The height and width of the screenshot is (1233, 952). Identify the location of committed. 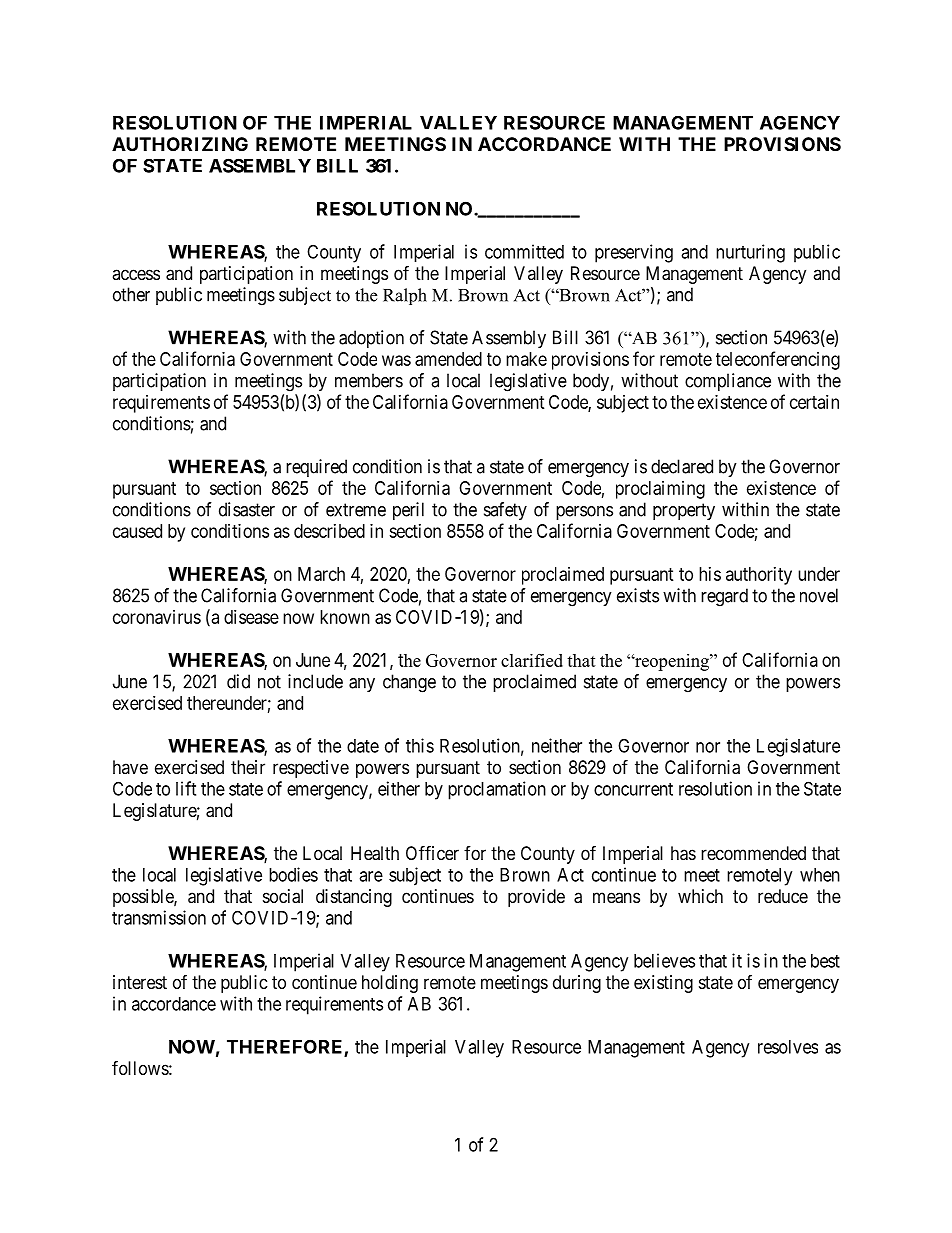
(524, 251).
